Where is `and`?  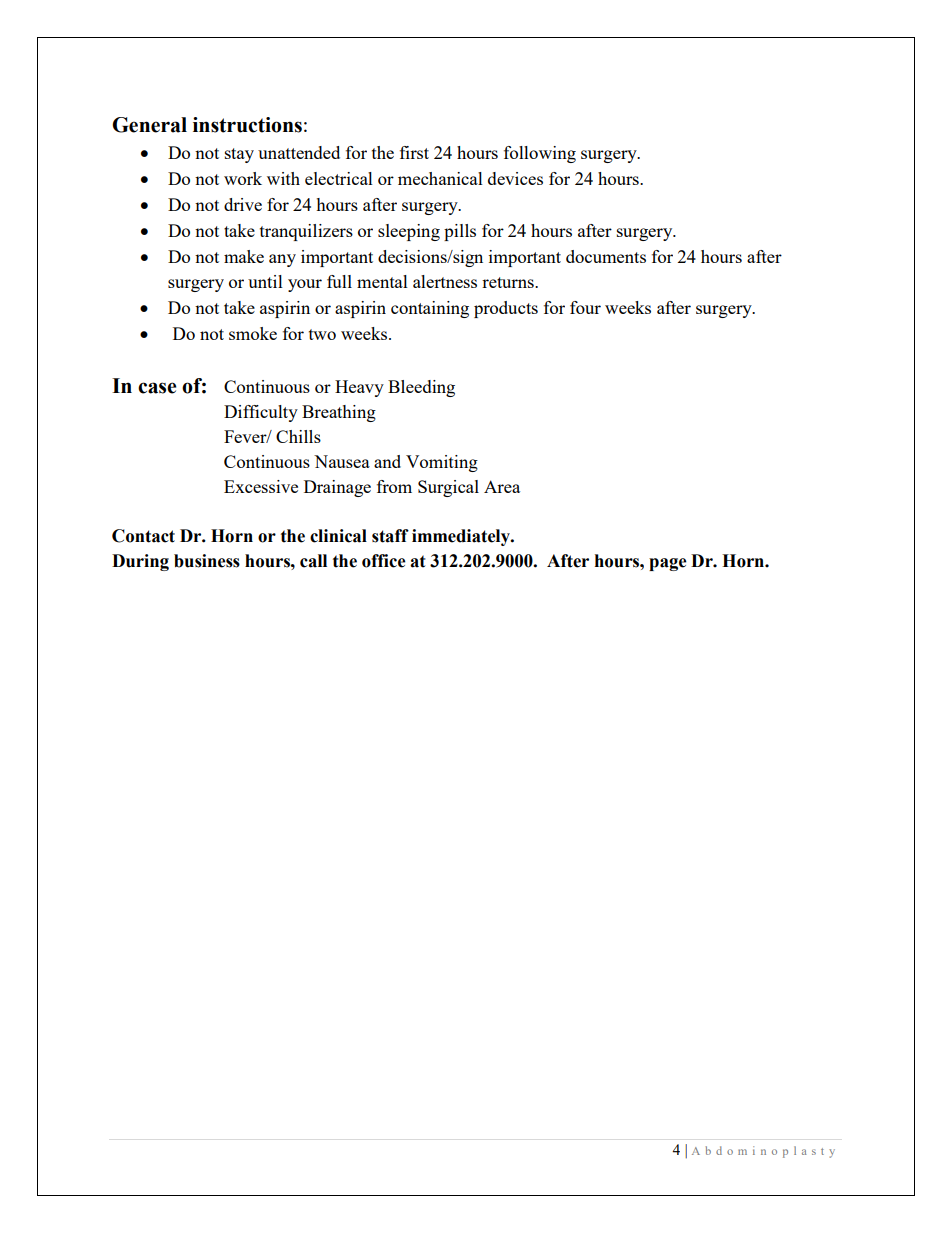 and is located at coordinates (387, 461).
